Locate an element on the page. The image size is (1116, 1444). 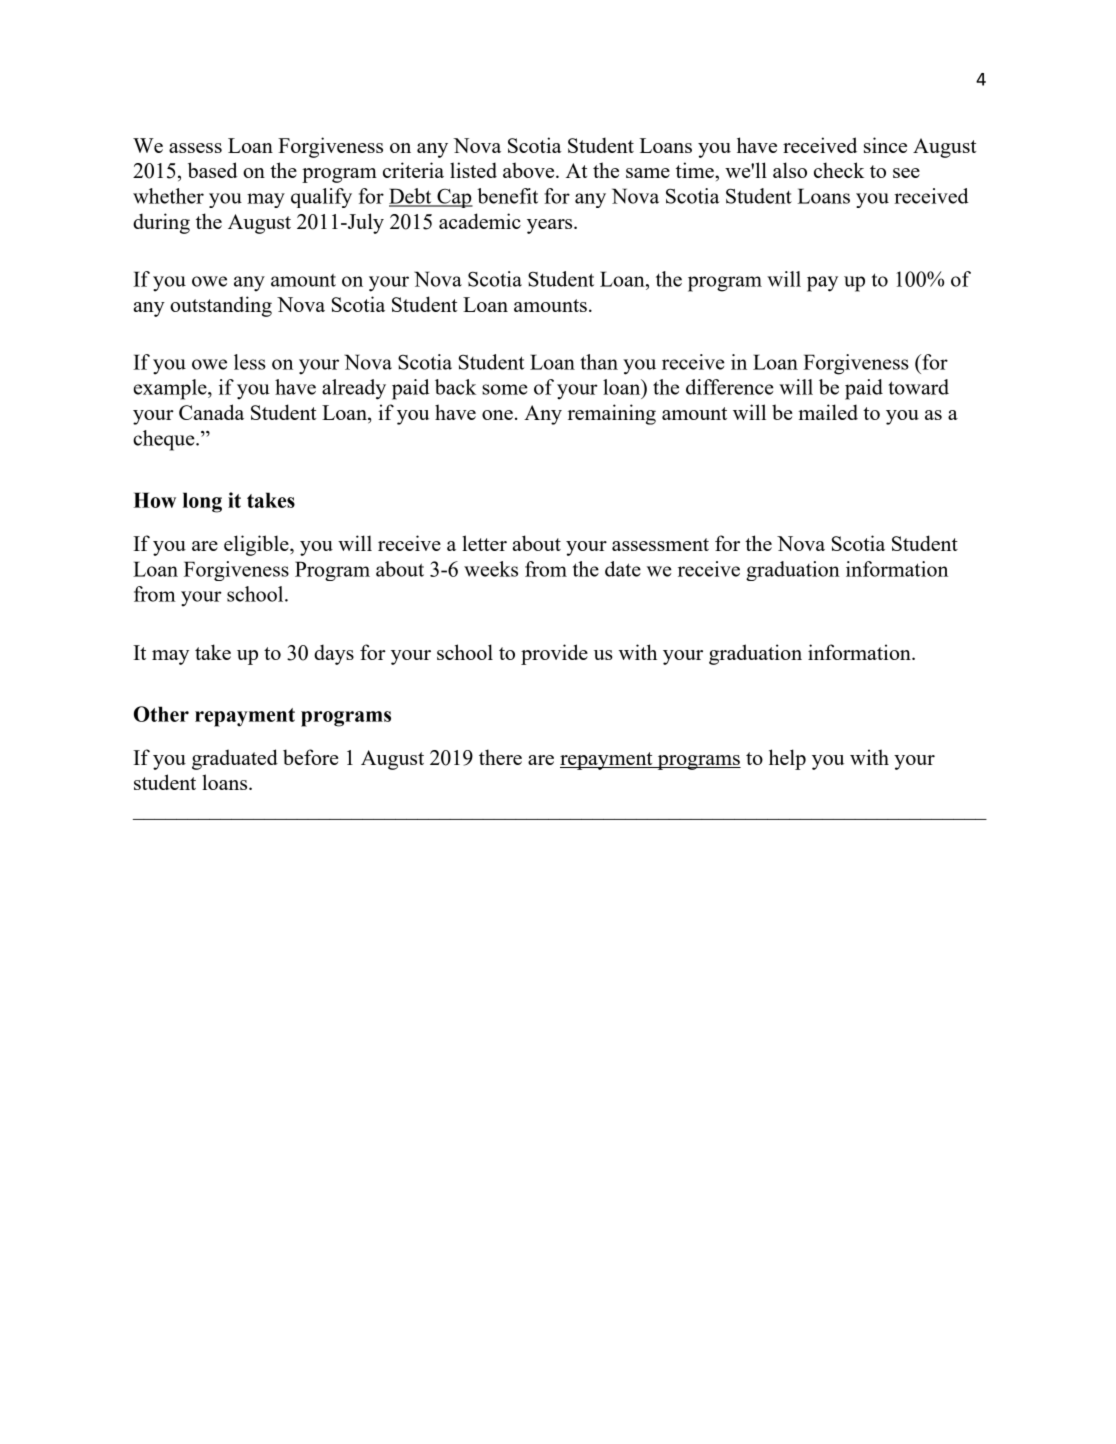
mailed is located at coordinates (828, 412).
